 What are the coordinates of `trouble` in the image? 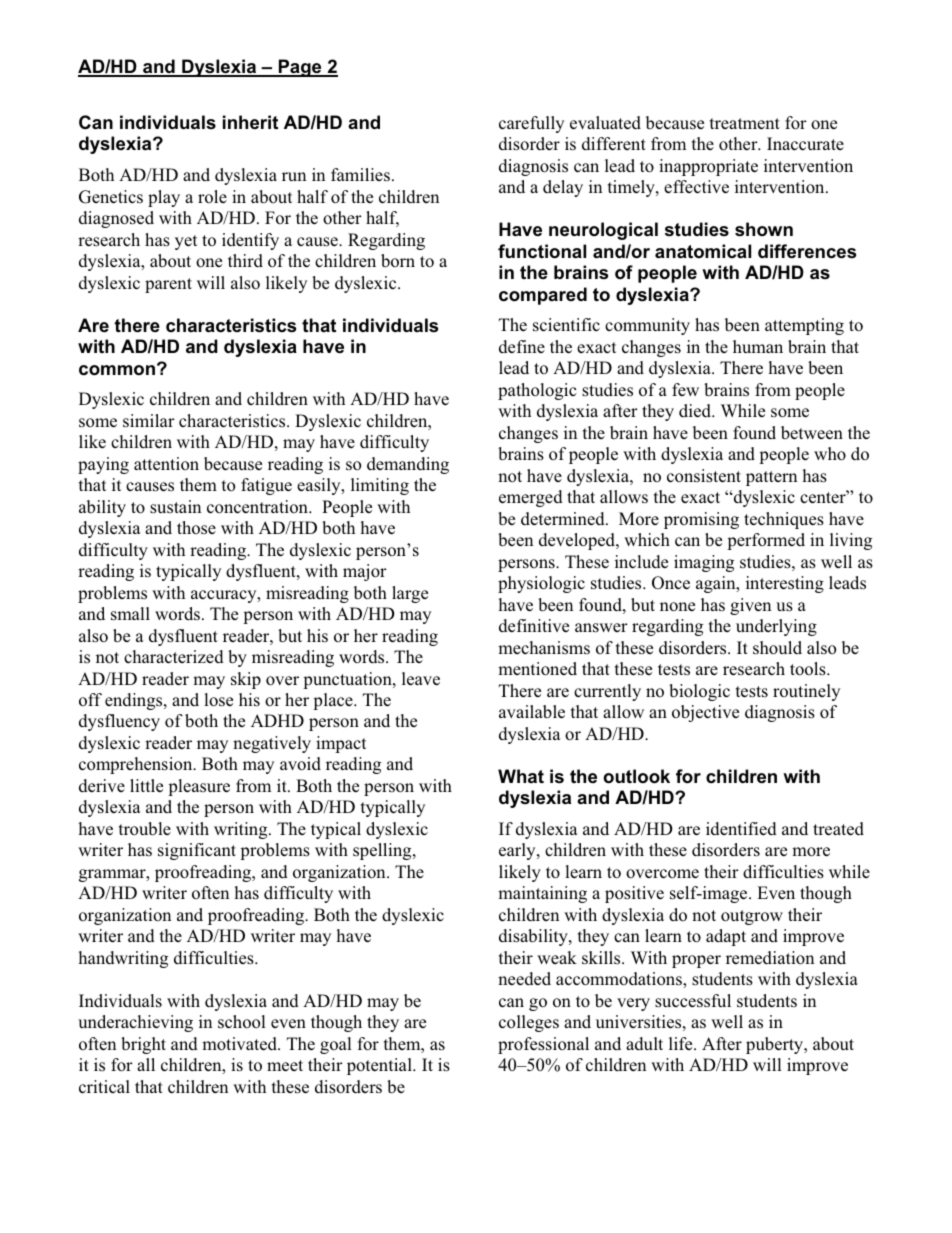 It's located at (145, 829).
